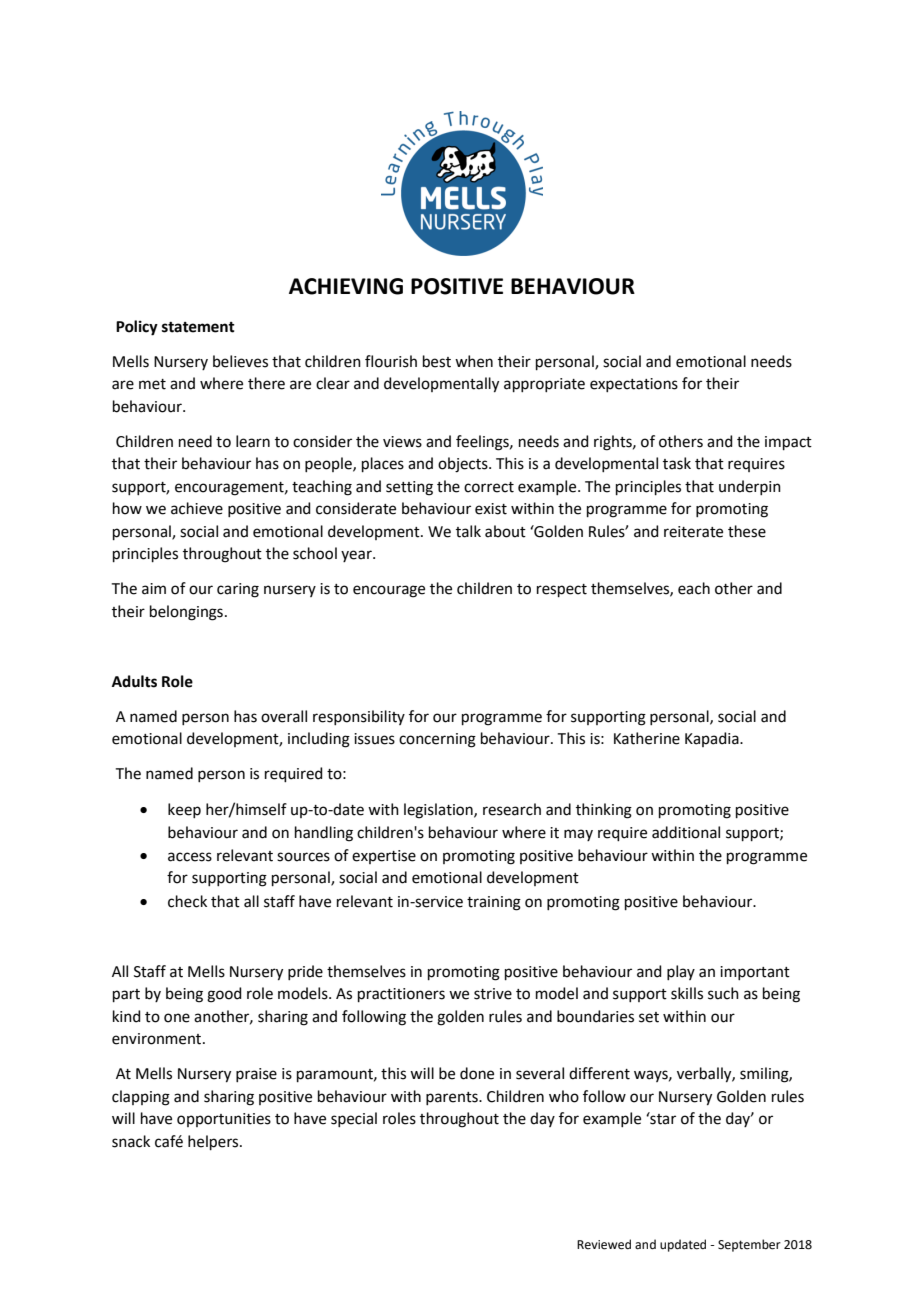 Image resolution: width=924 pixels, height=1308 pixels. What do you see at coordinates (494, 903) in the screenshot?
I see `training` at bounding box center [494, 903].
